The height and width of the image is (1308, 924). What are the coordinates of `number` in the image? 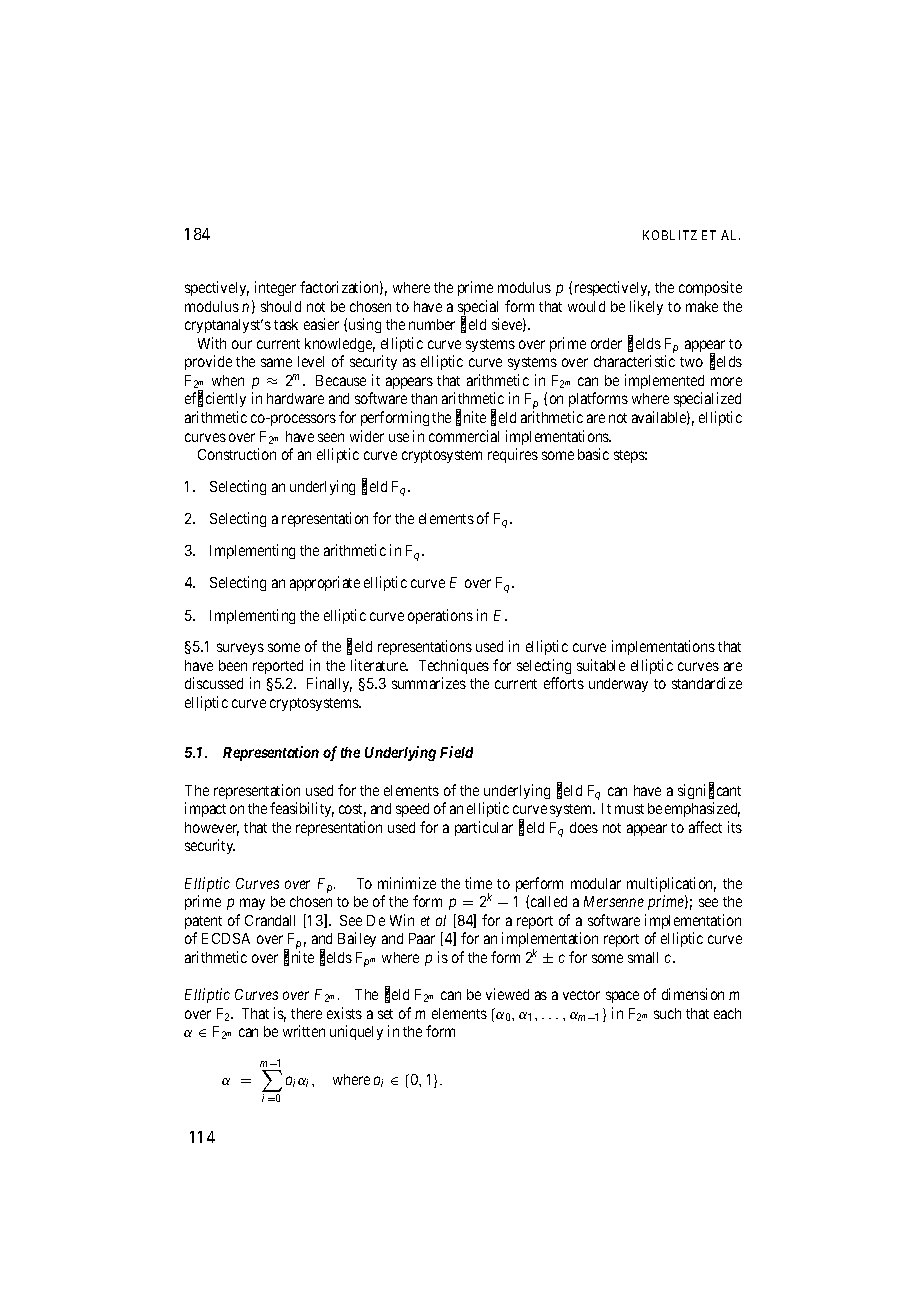 It's located at (432, 324).
